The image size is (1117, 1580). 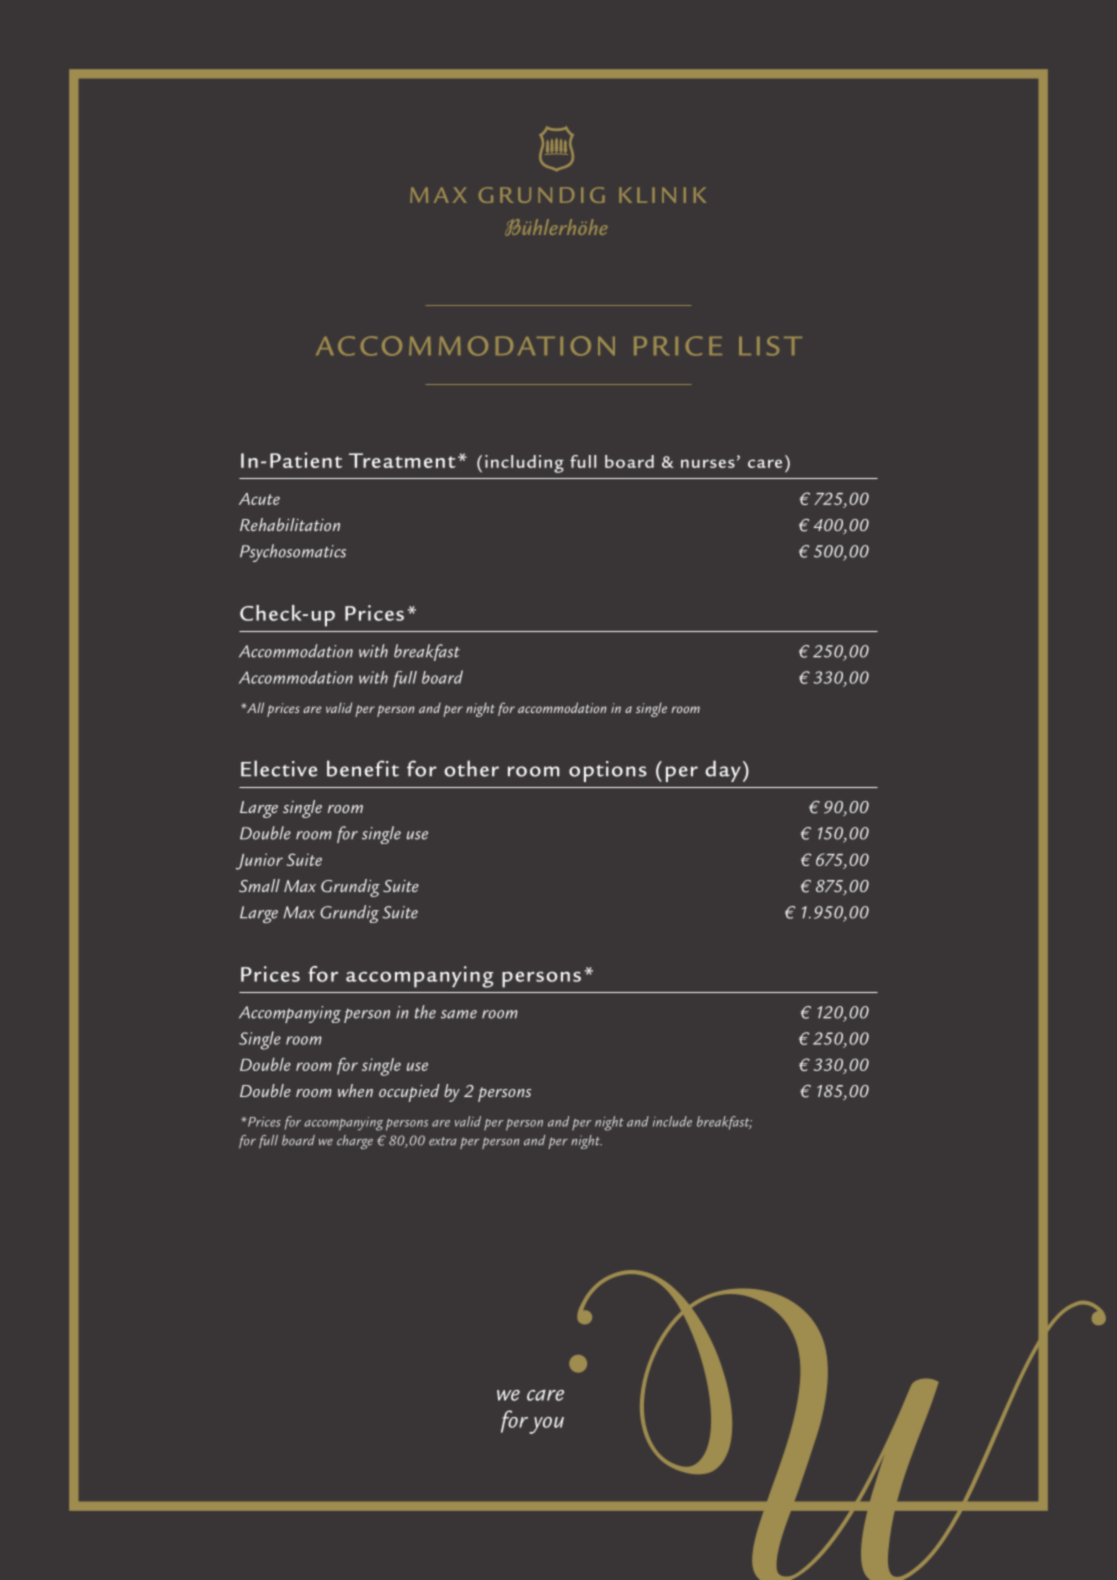 I want to click on occupied, so click(x=409, y=1093).
